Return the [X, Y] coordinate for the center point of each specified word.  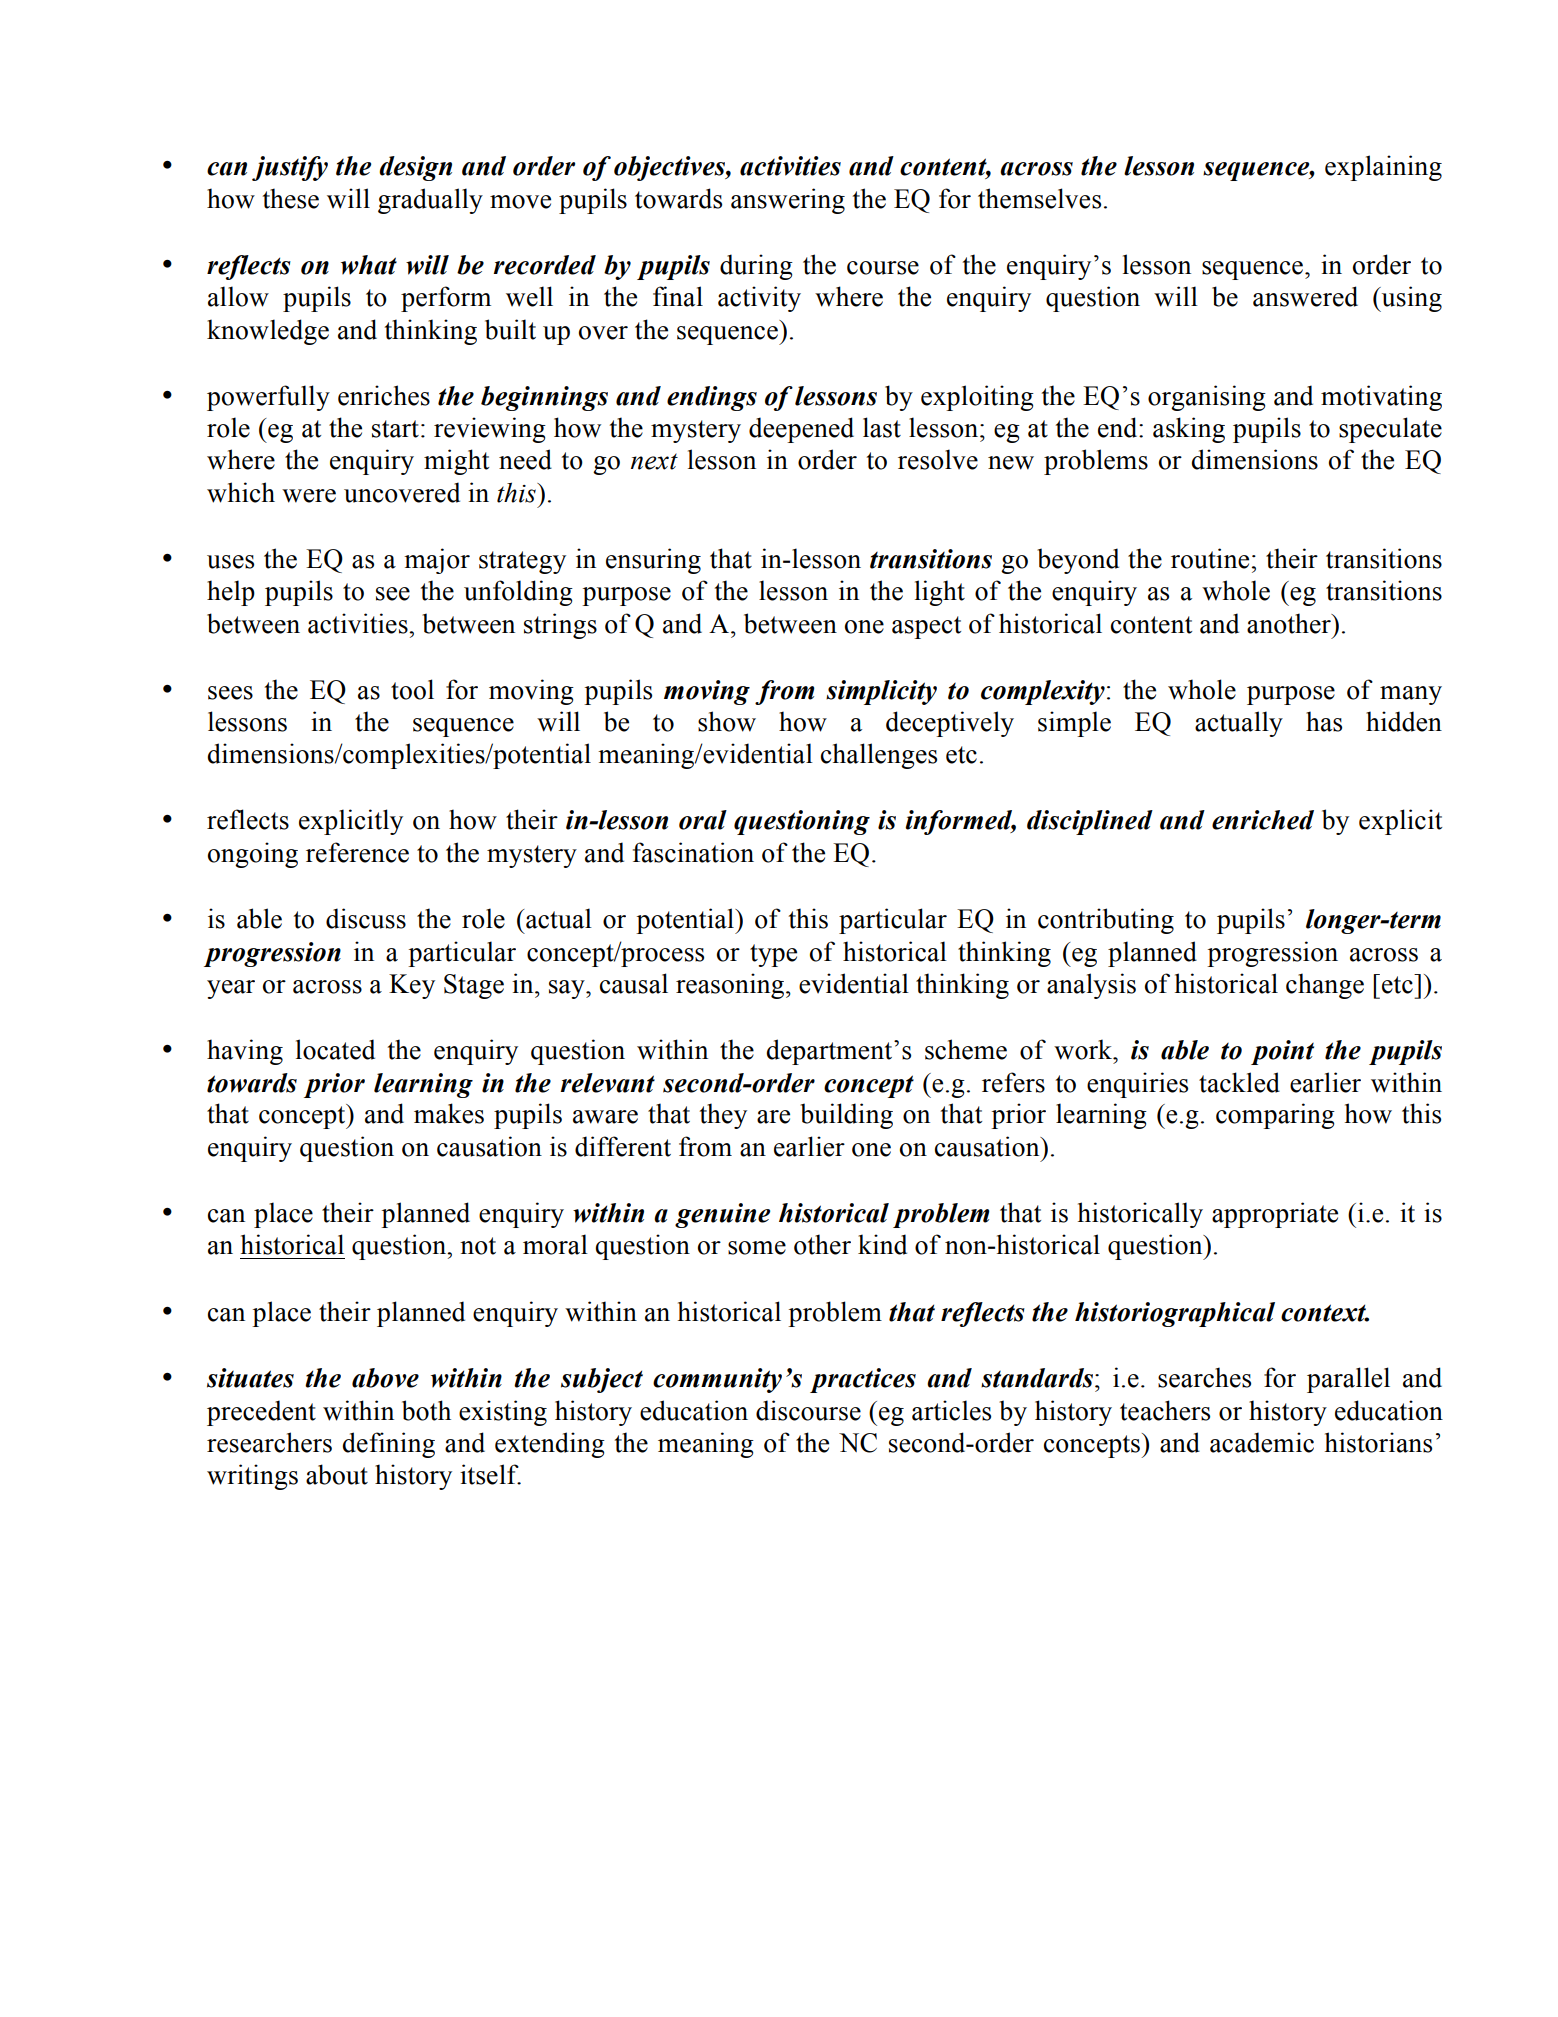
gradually [430, 201]
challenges [879, 756]
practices [863, 1380]
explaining [1383, 168]
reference [357, 852]
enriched [1263, 820]
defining [388, 1445]
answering [788, 201]
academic [1262, 1442]
